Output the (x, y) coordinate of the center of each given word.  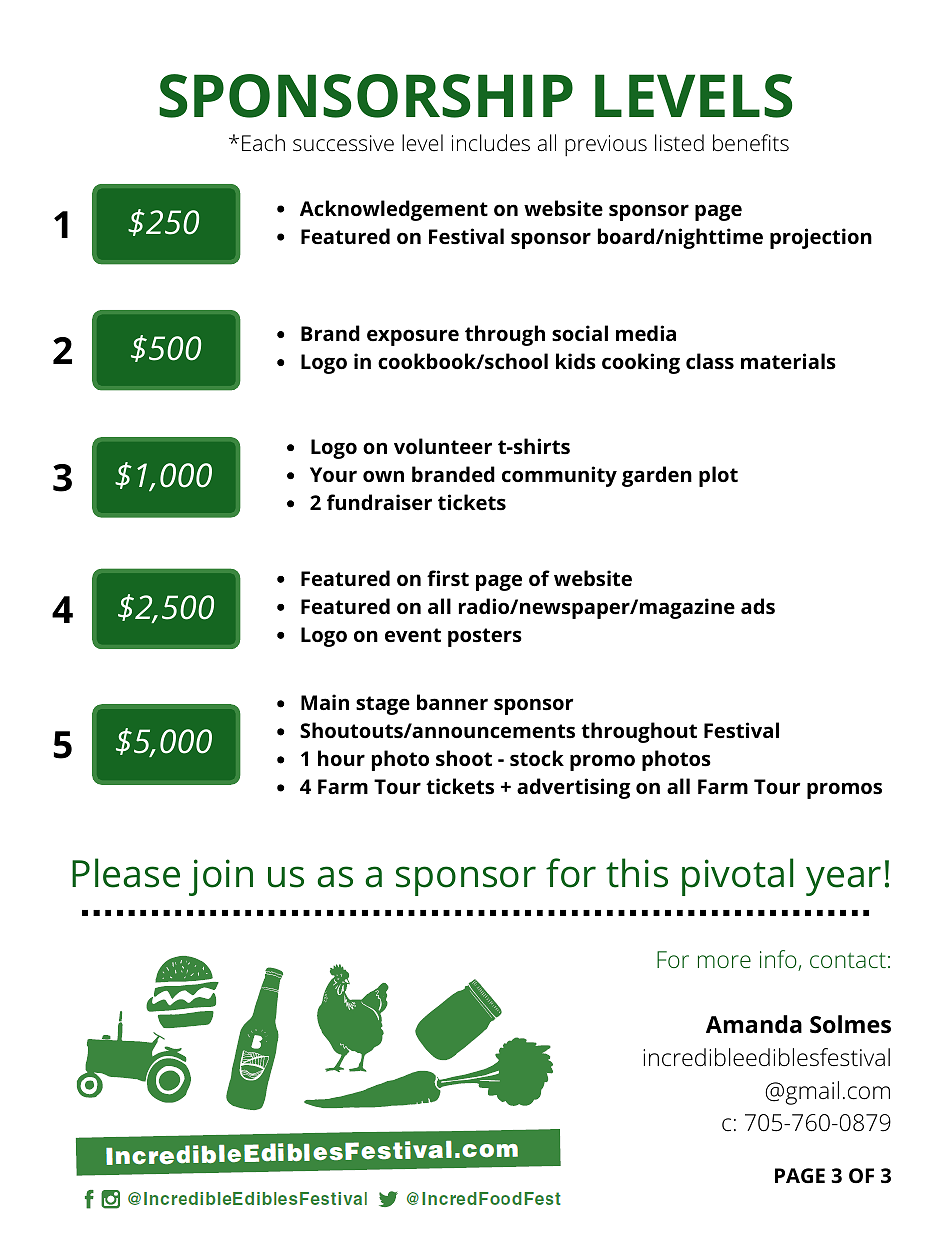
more (724, 961)
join (221, 877)
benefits (751, 143)
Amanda (754, 1024)
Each (263, 142)
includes (491, 143)
